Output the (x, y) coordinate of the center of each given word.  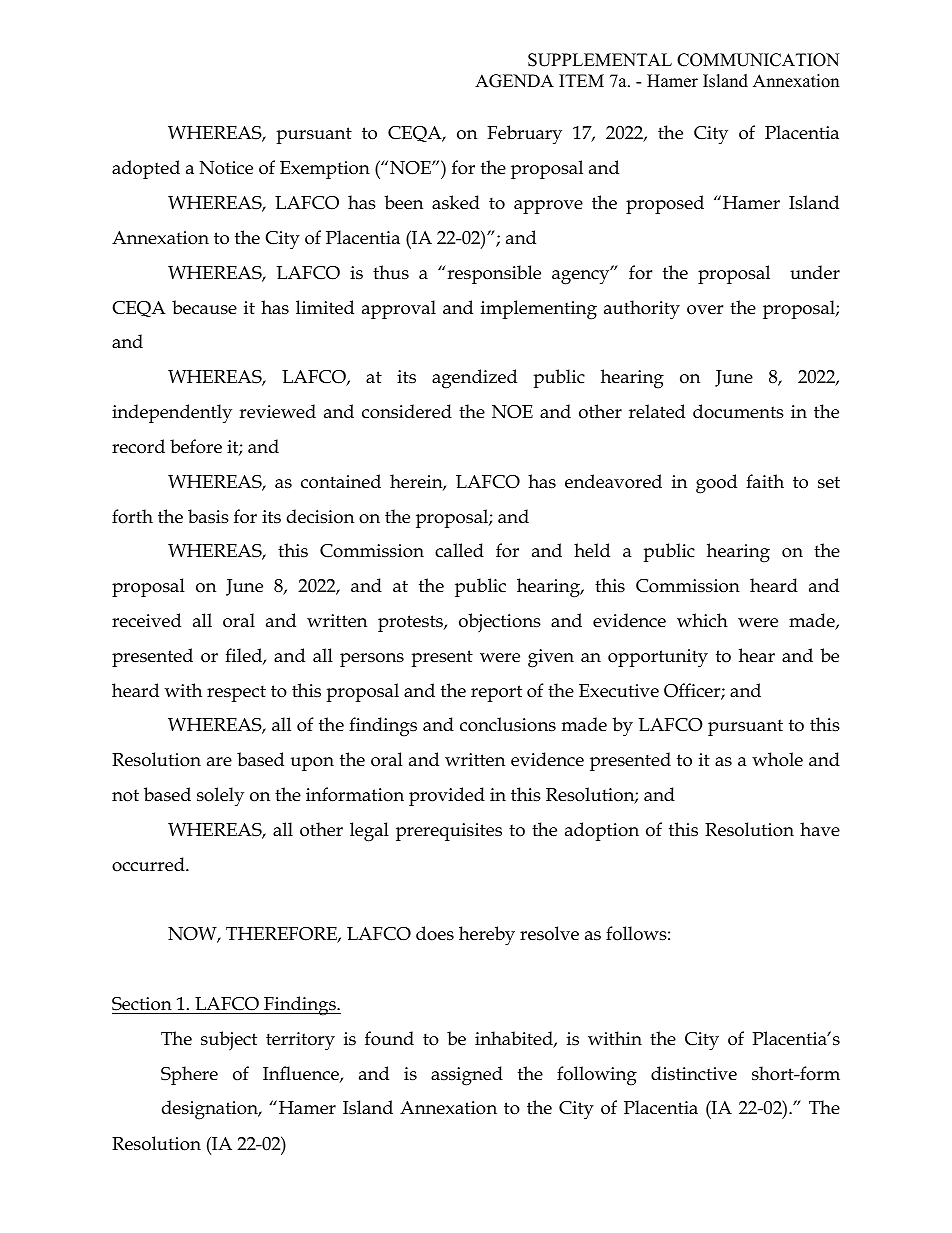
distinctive (694, 1073)
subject (229, 1041)
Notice (226, 168)
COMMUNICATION (758, 60)
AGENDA (514, 81)
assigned (467, 1076)
